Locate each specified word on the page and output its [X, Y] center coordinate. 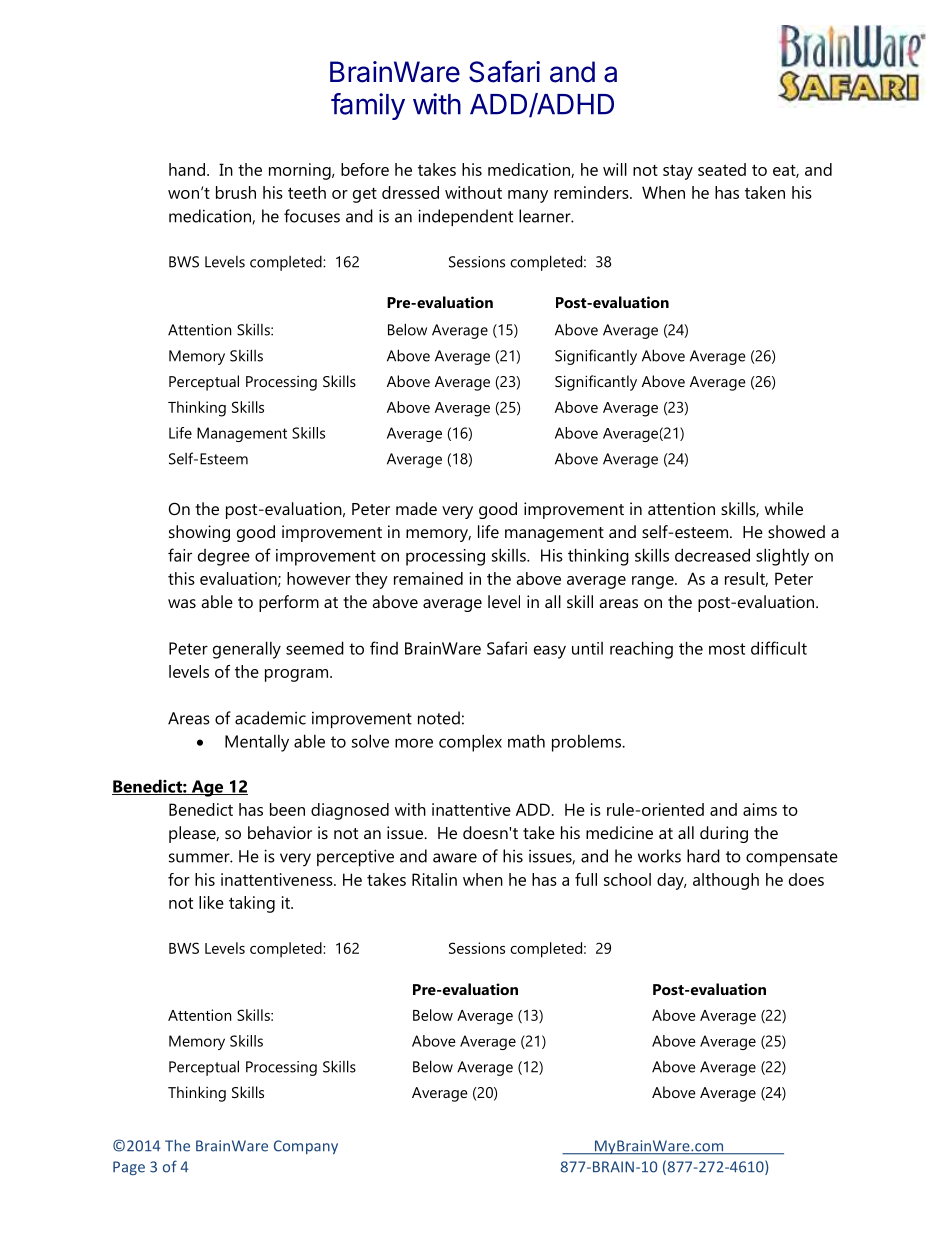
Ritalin [434, 879]
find [384, 648]
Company [306, 1147]
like [211, 902]
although [726, 881]
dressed [410, 192]
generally [247, 650]
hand [187, 169]
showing [199, 533]
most [727, 649]
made [416, 508]
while [784, 508]
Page [129, 1168]
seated [722, 169]
